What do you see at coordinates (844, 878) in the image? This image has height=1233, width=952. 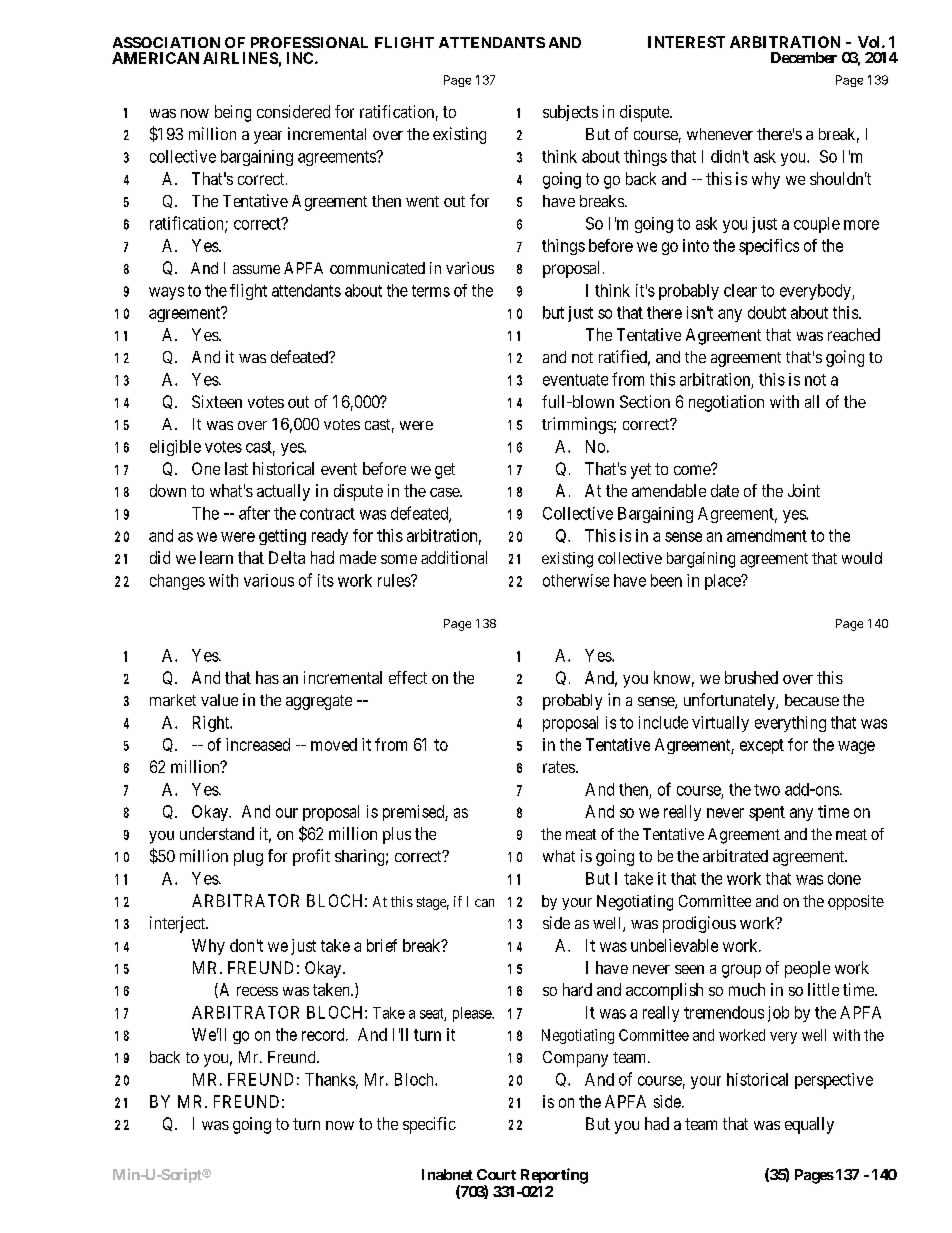 I see `done` at bounding box center [844, 878].
